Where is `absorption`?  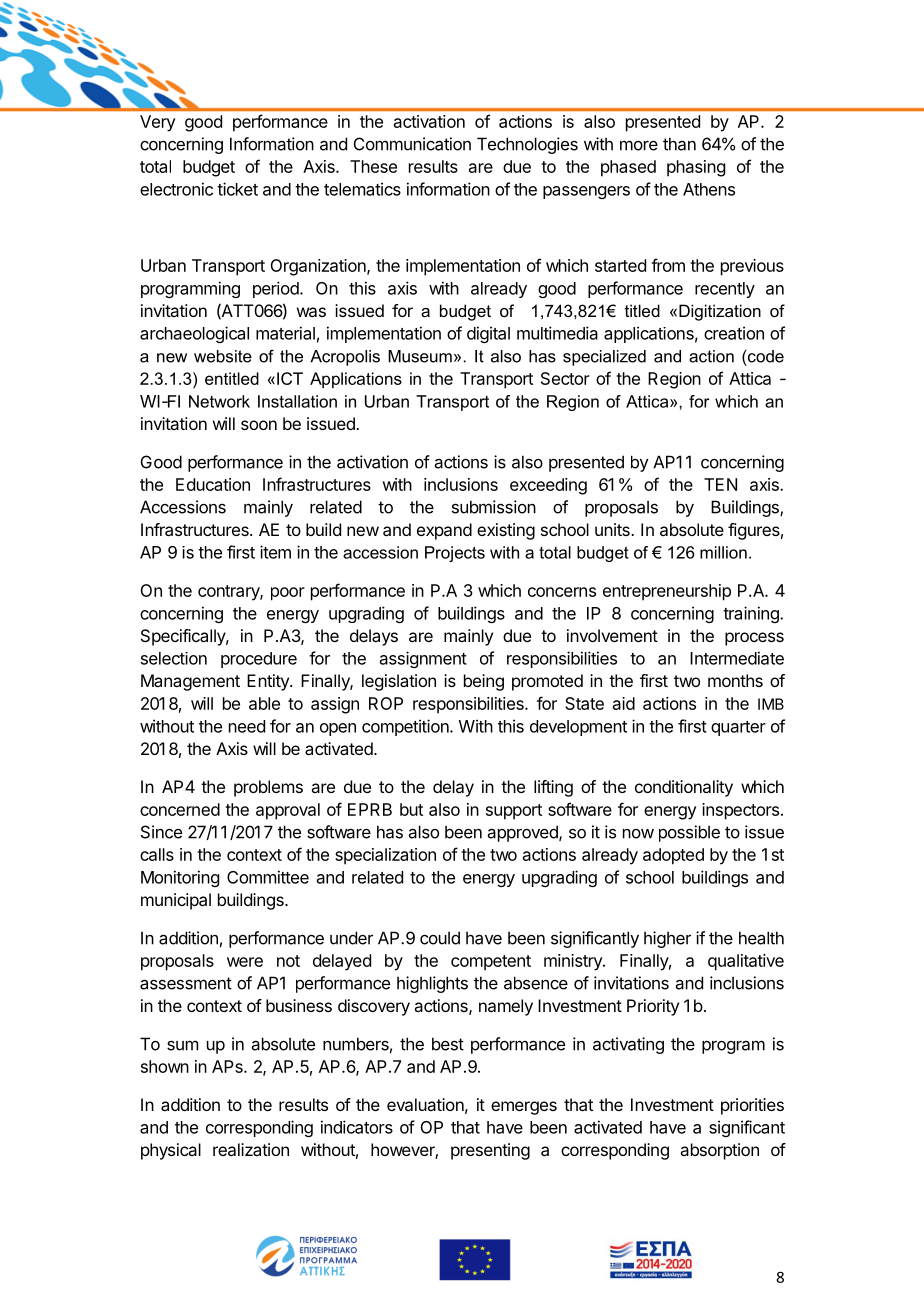 absorption is located at coordinates (719, 1151).
